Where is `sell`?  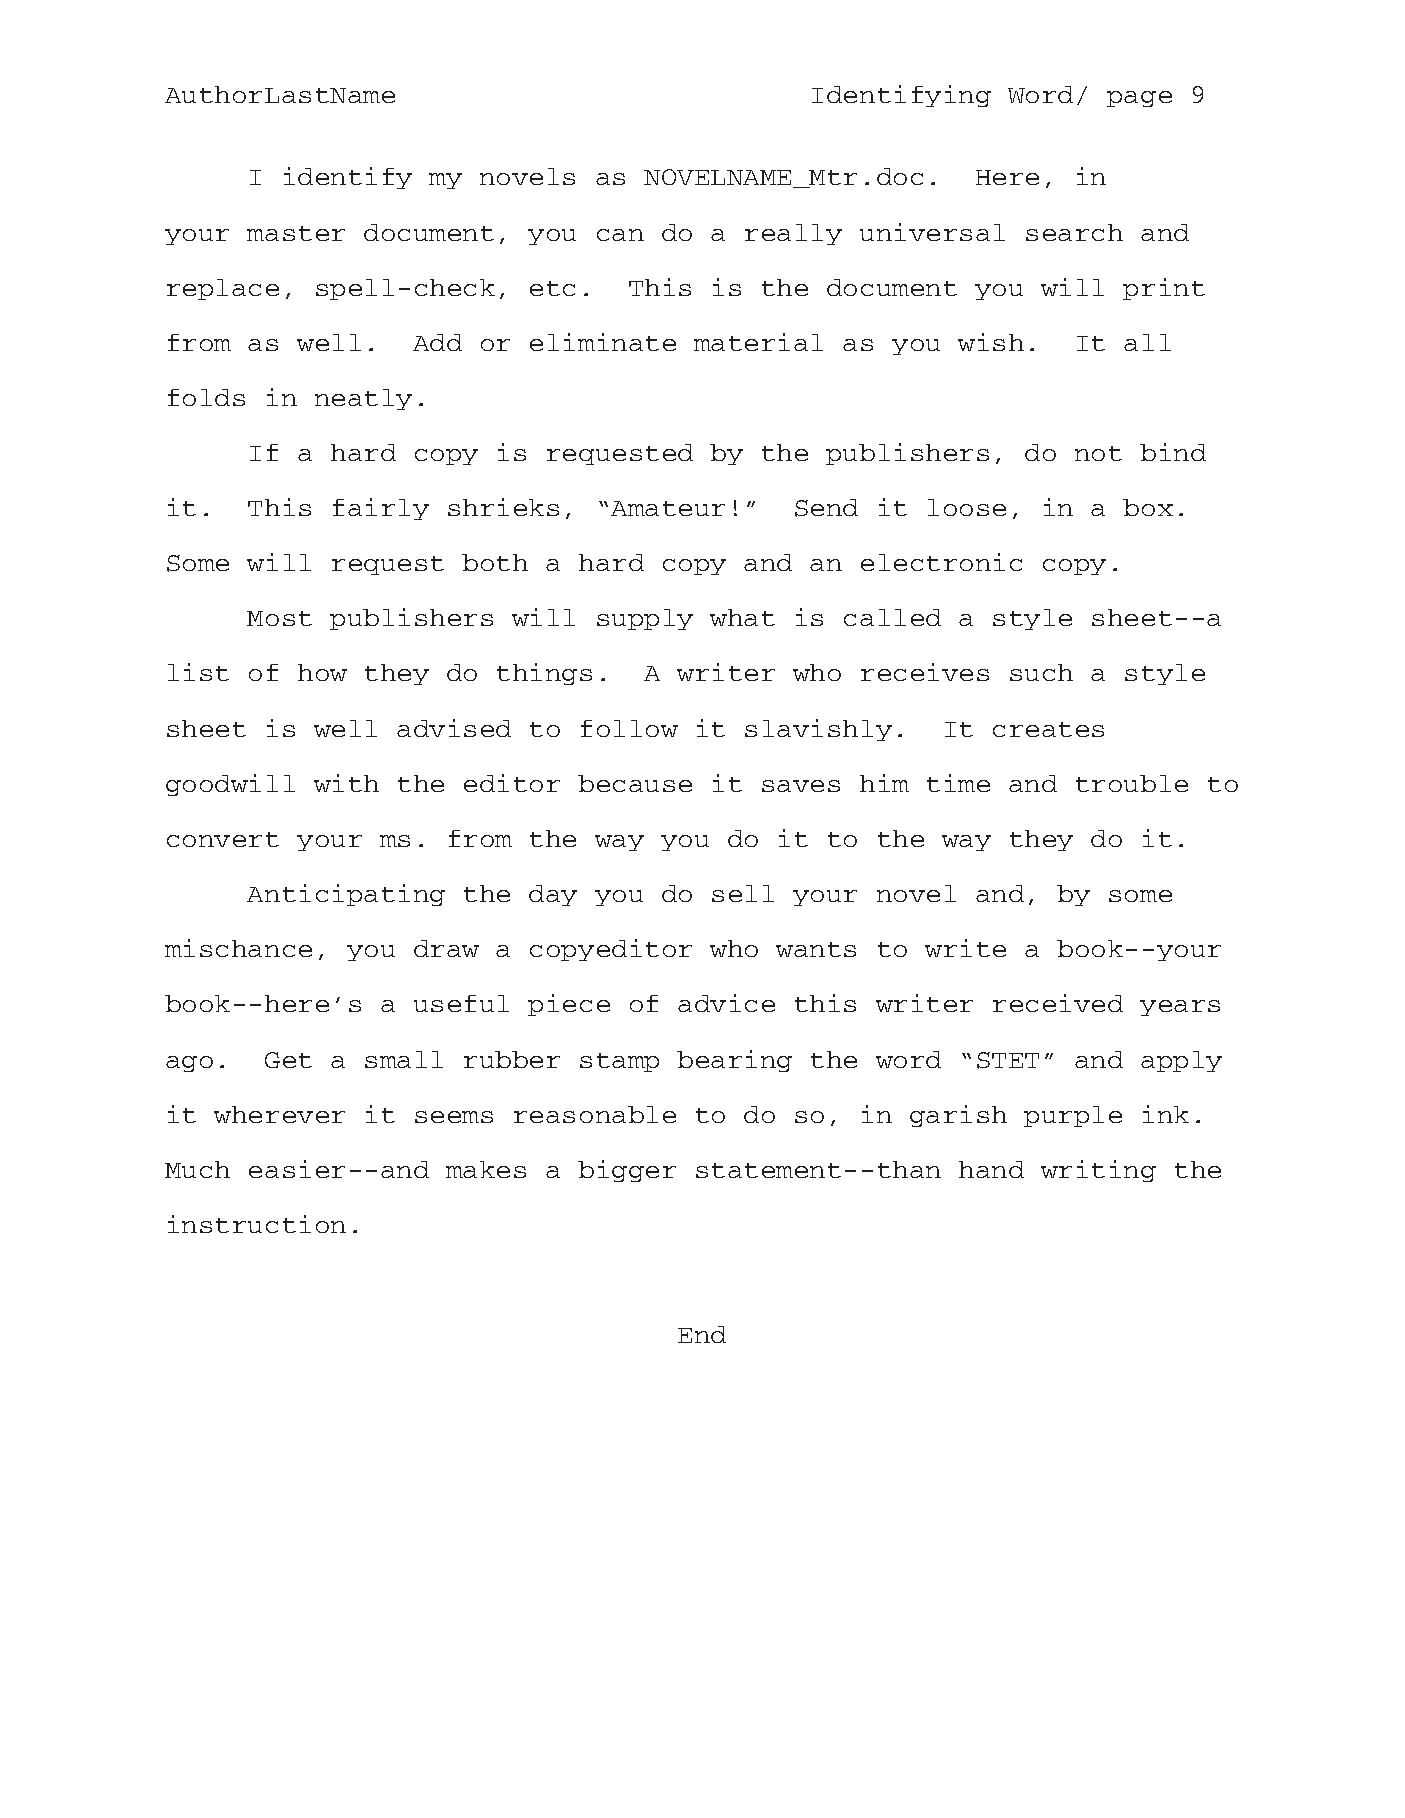 sell is located at coordinates (743, 893).
